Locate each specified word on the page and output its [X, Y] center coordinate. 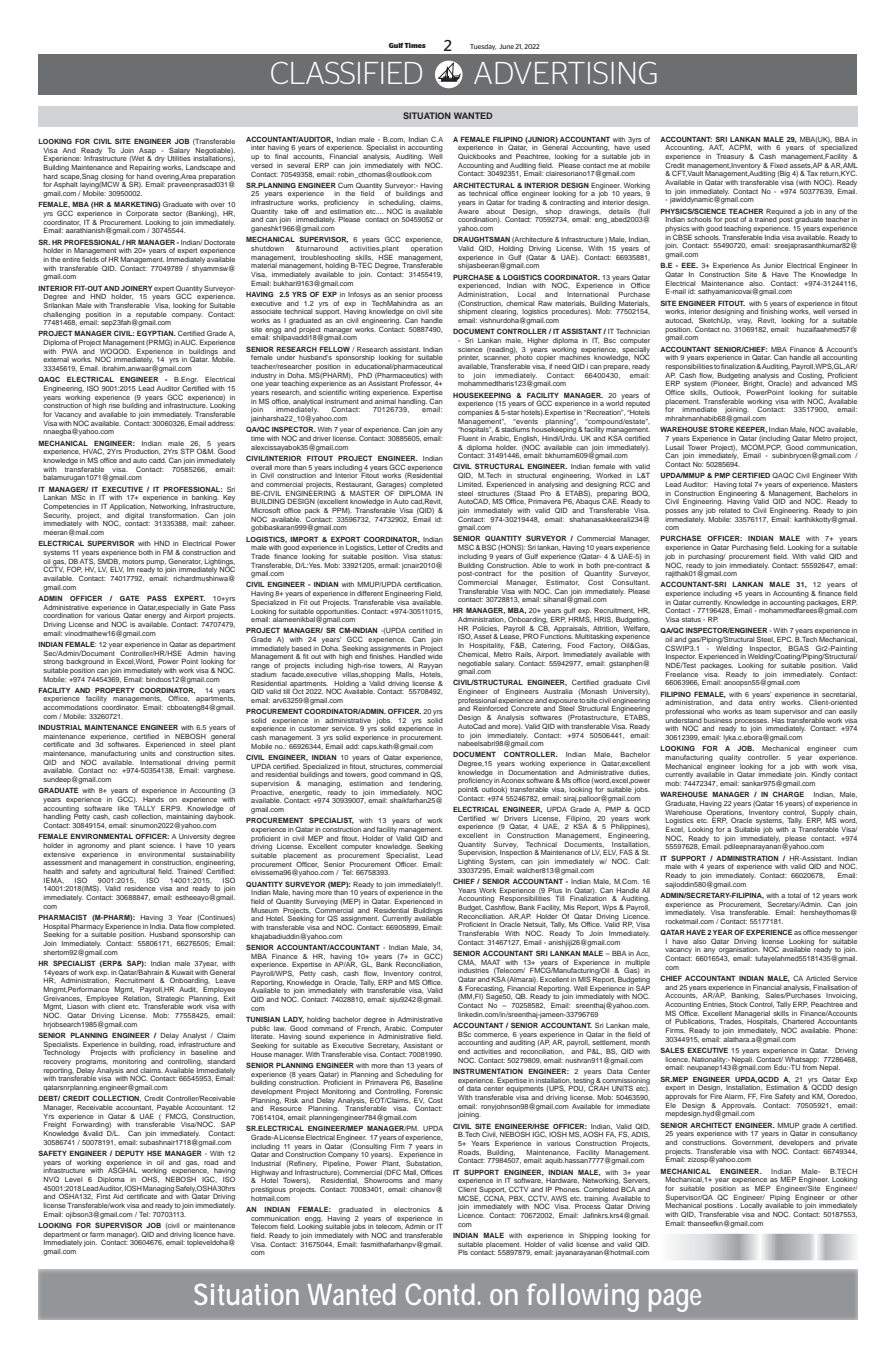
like [123, 808]
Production [142, 452]
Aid [118, 1196]
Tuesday [483, 47]
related [729, 509]
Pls [463, 1252]
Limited [470, 484]
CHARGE [788, 794]
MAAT [490, 962]
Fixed [779, 165]
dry [160, 159]
